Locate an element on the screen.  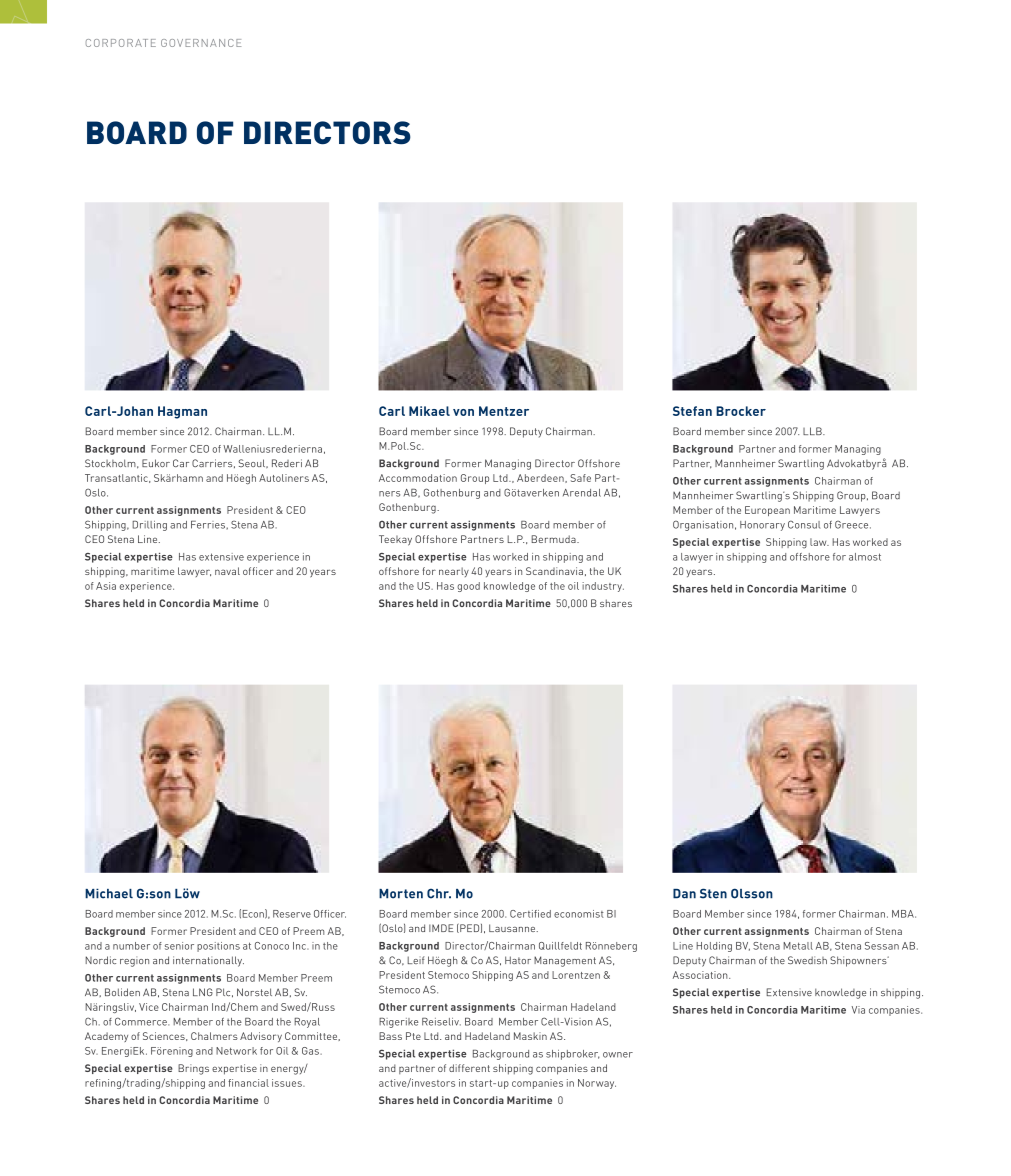
Mikael is located at coordinates (429, 411).
